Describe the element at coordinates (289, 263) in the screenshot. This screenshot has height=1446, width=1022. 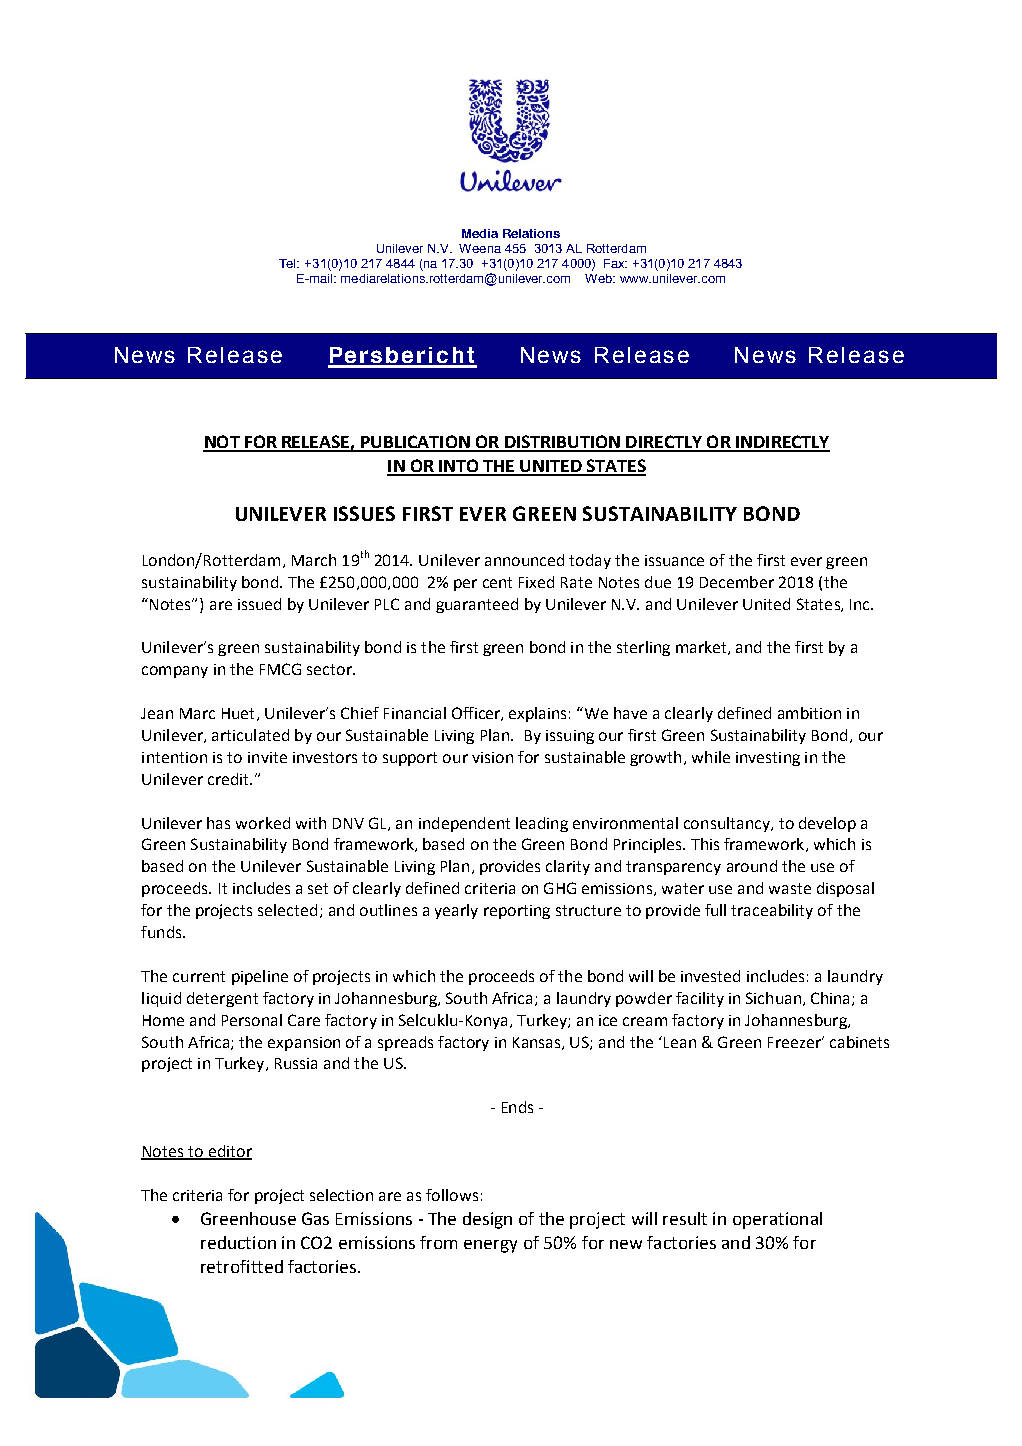
I see `Tel` at that location.
